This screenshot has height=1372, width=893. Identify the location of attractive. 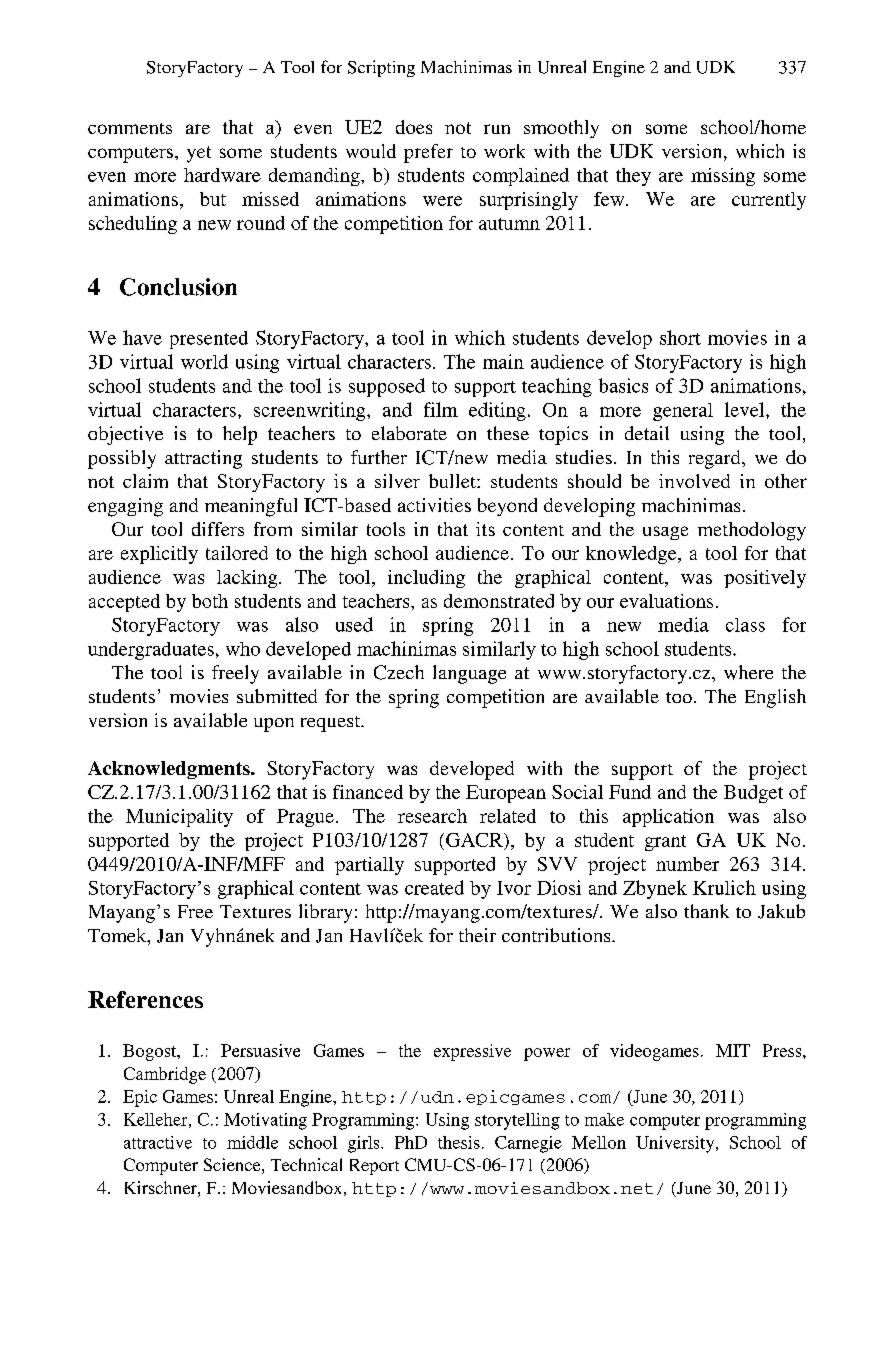
(158, 1142).
